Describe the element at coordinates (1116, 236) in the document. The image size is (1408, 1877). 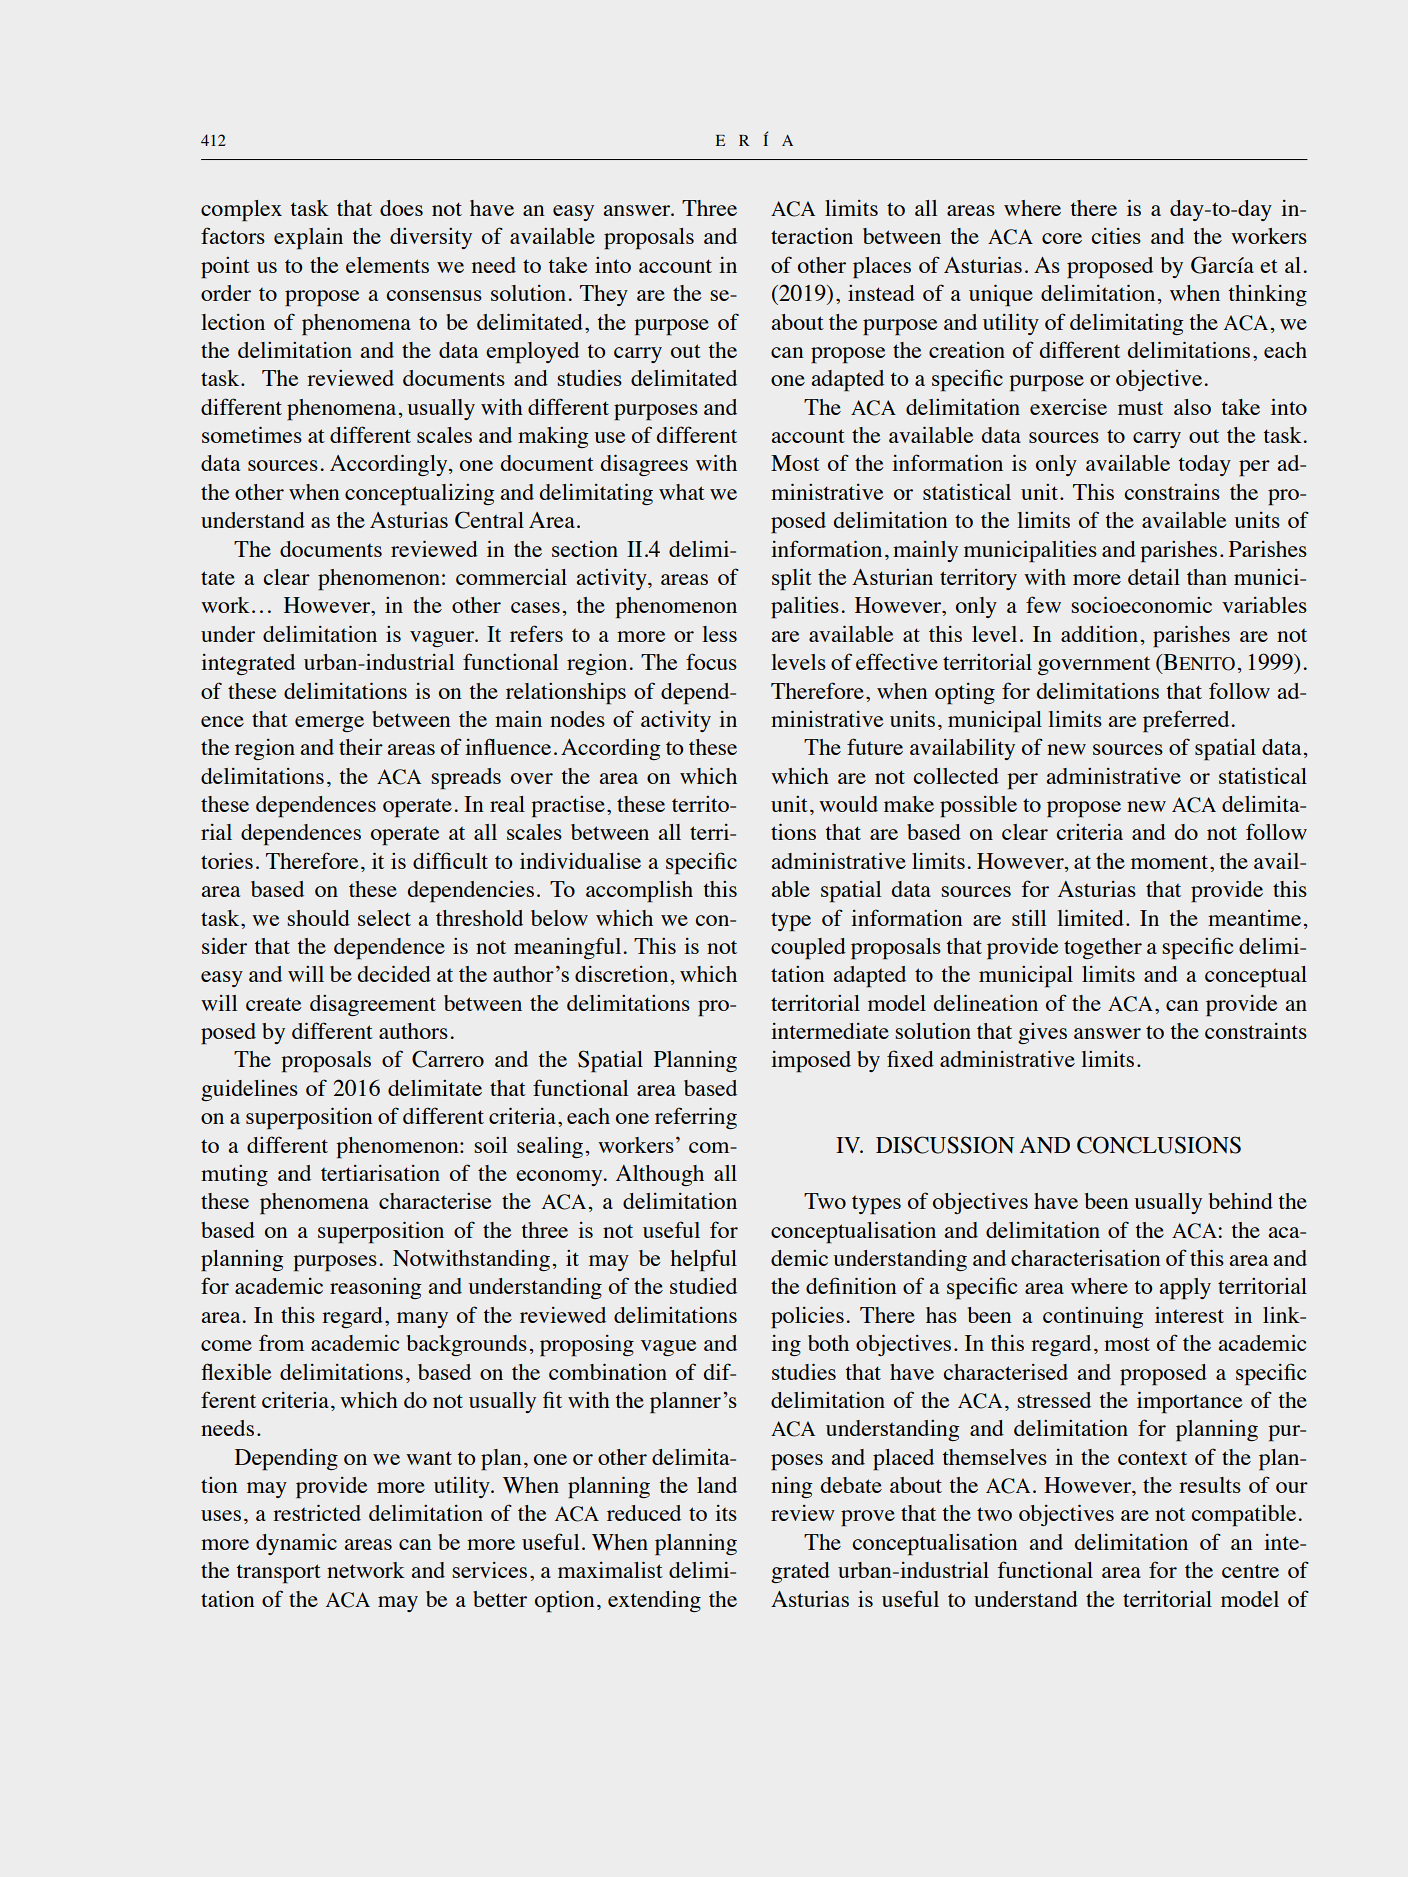
I see `cities` at that location.
